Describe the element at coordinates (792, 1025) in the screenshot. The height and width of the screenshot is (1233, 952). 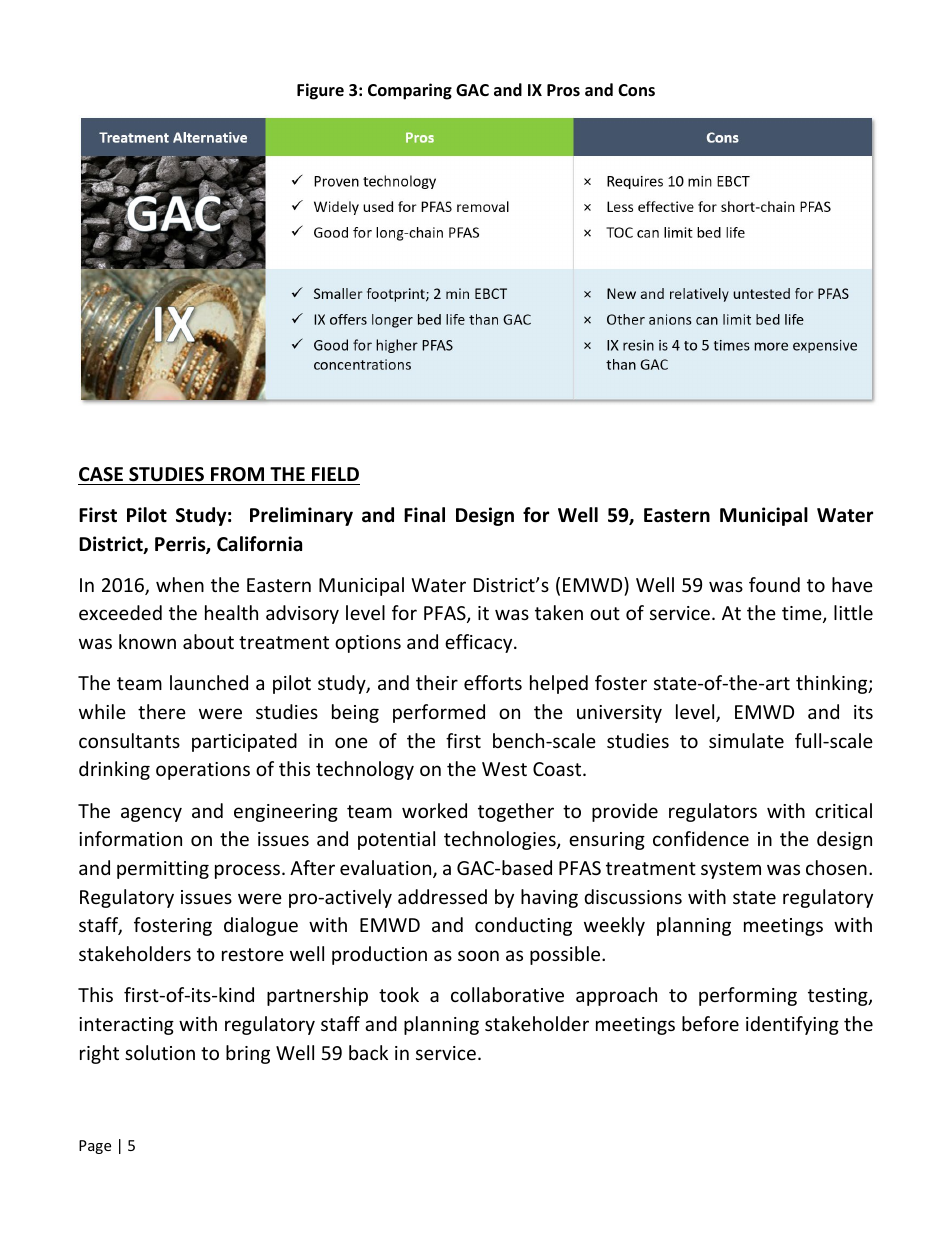
I see `identifying` at that location.
